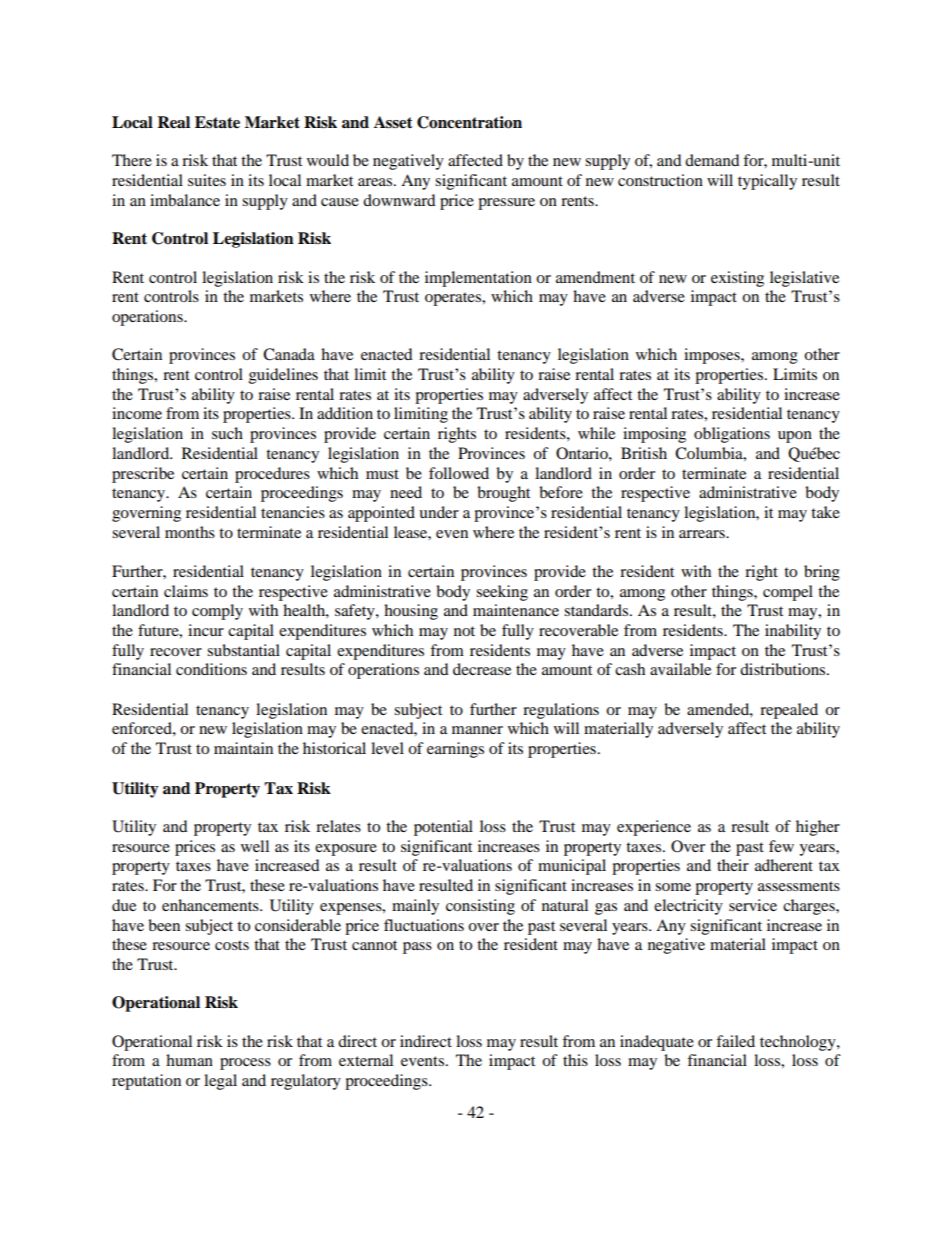  I want to click on few, so click(781, 846).
